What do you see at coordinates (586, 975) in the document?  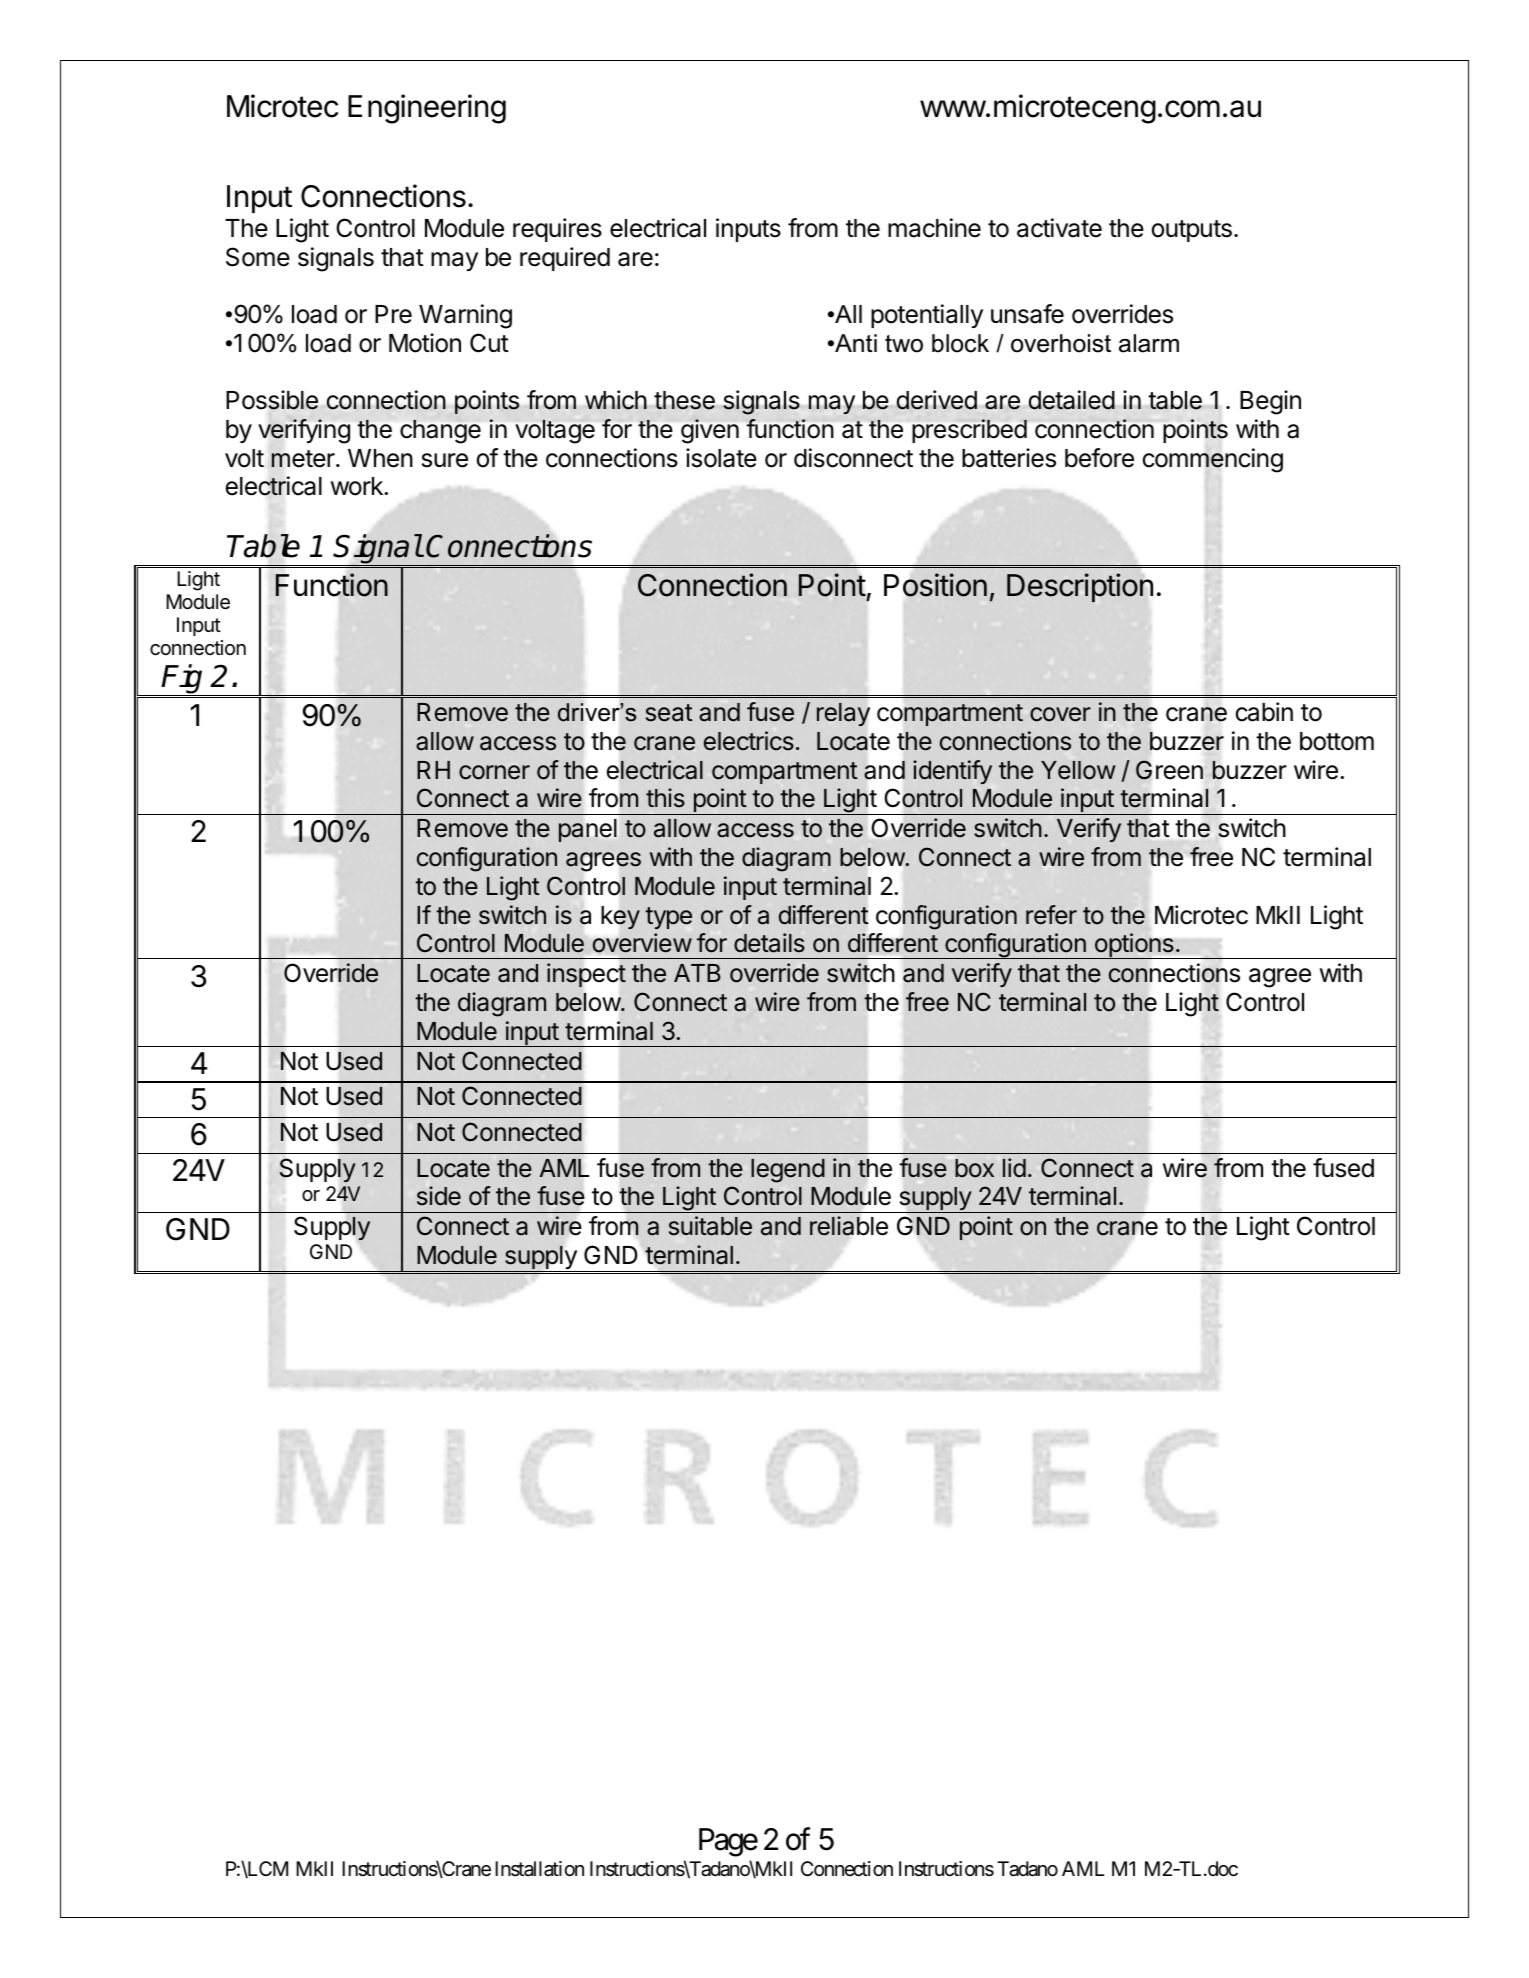 I see `inspect` at bounding box center [586, 975].
